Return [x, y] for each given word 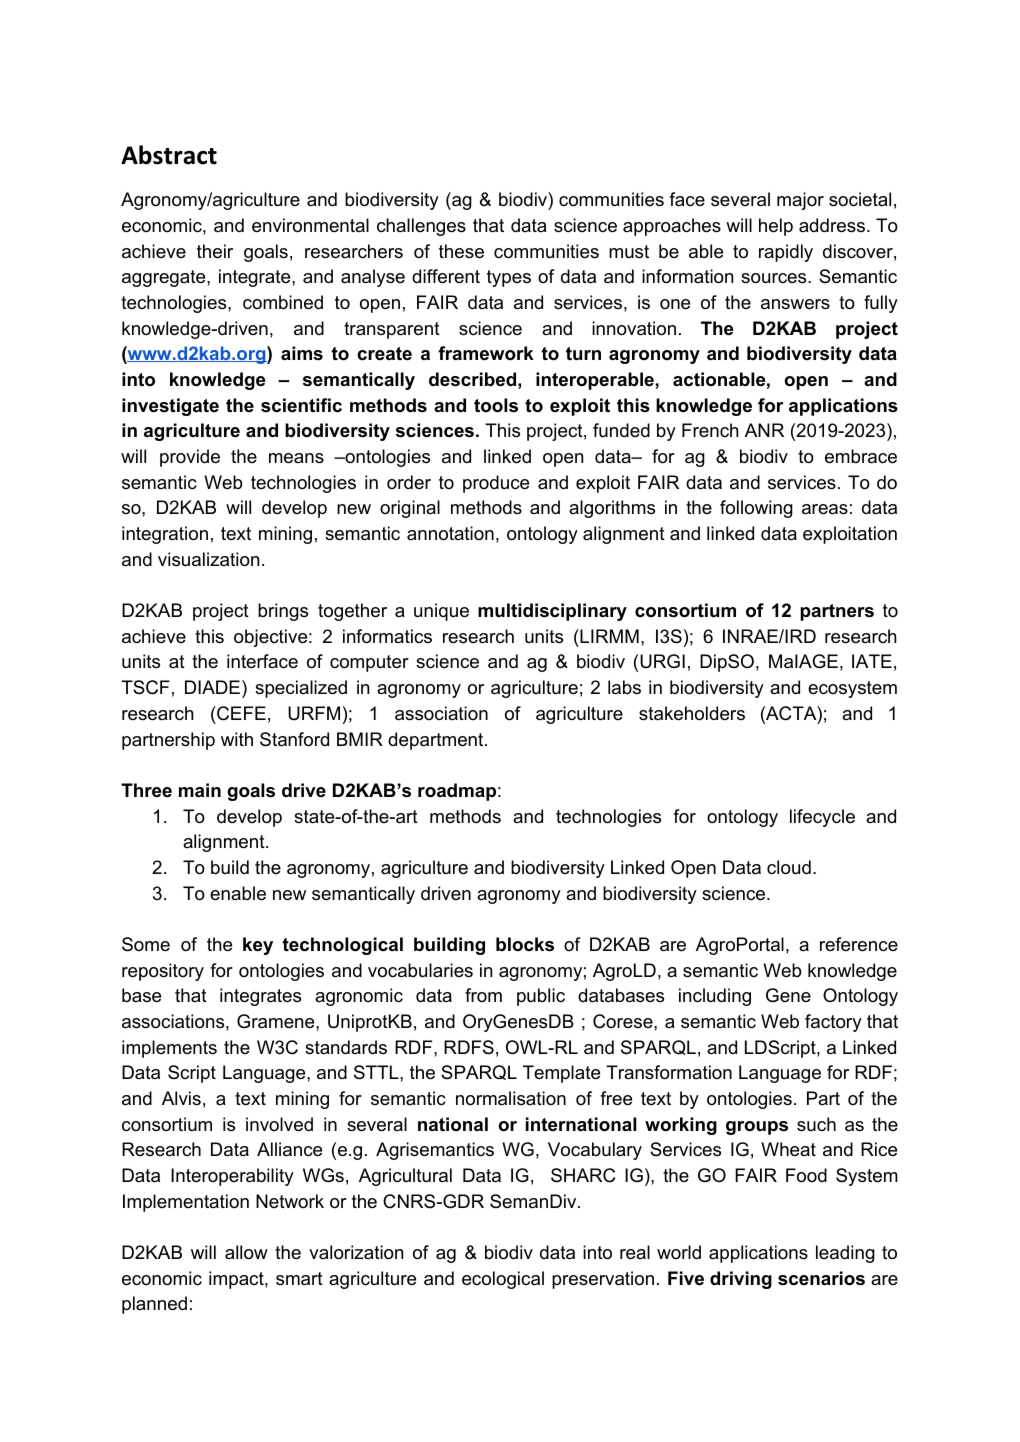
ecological [503, 1280]
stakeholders [692, 713]
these [461, 251]
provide [190, 458]
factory [833, 1023]
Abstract [169, 155]
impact [237, 1280]
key [258, 946]
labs [624, 687]
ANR [764, 430]
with [237, 739]
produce [496, 484]
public [541, 997]
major [800, 201]
